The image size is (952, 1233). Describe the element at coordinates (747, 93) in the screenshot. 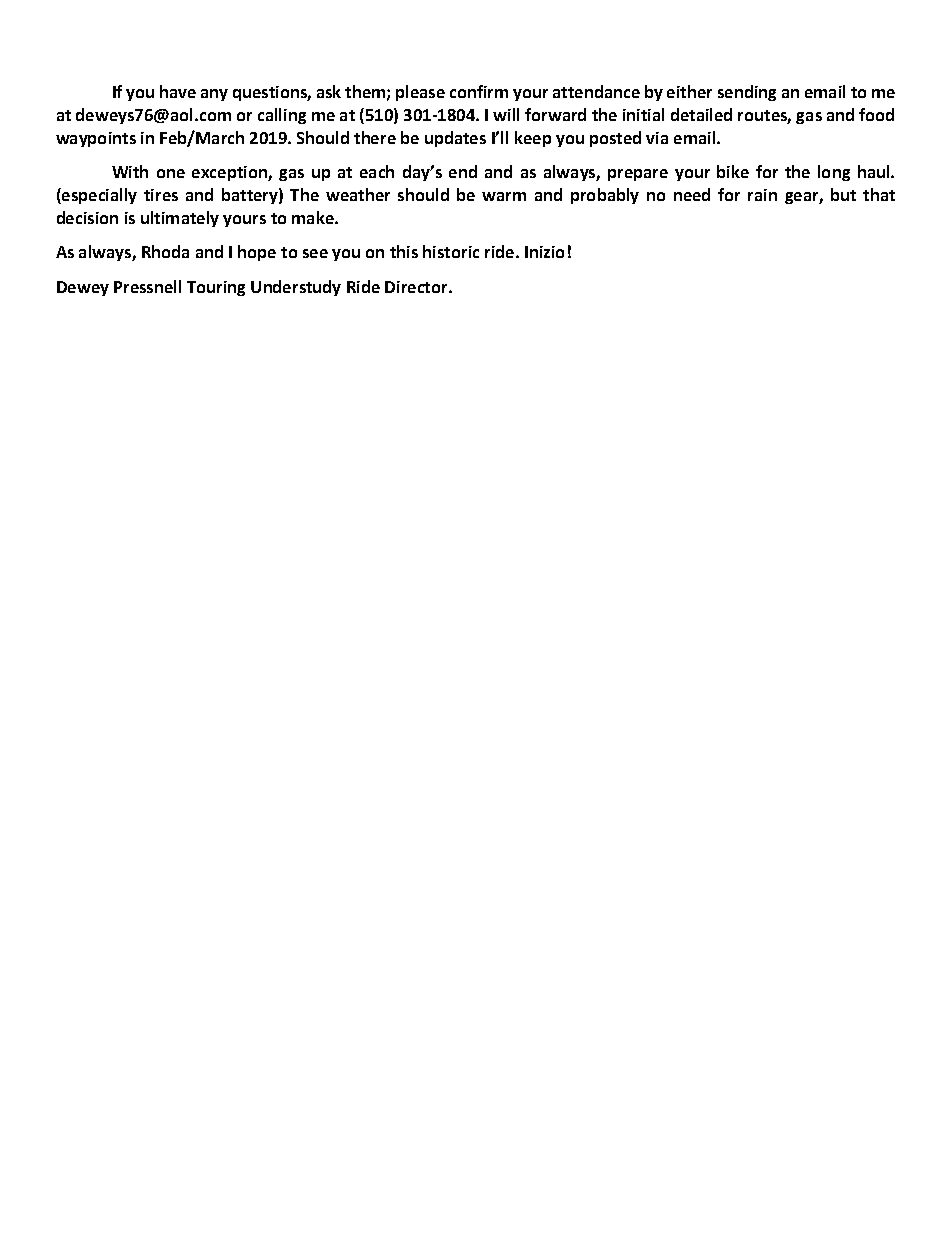

I see `sending` at that location.
